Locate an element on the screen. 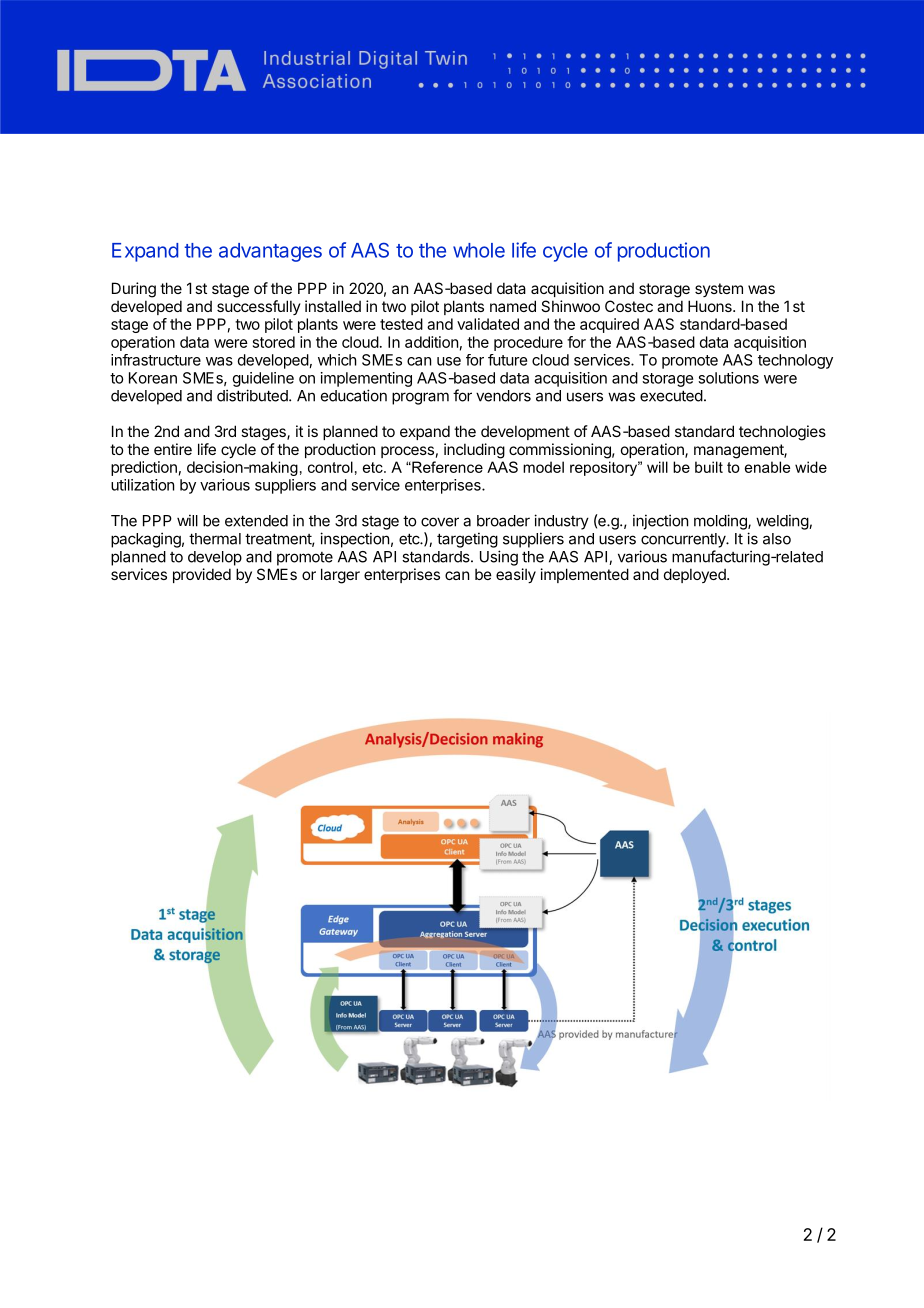 Image resolution: width=924 pixels, height=1308 pixels. advantages is located at coordinates (270, 252).
